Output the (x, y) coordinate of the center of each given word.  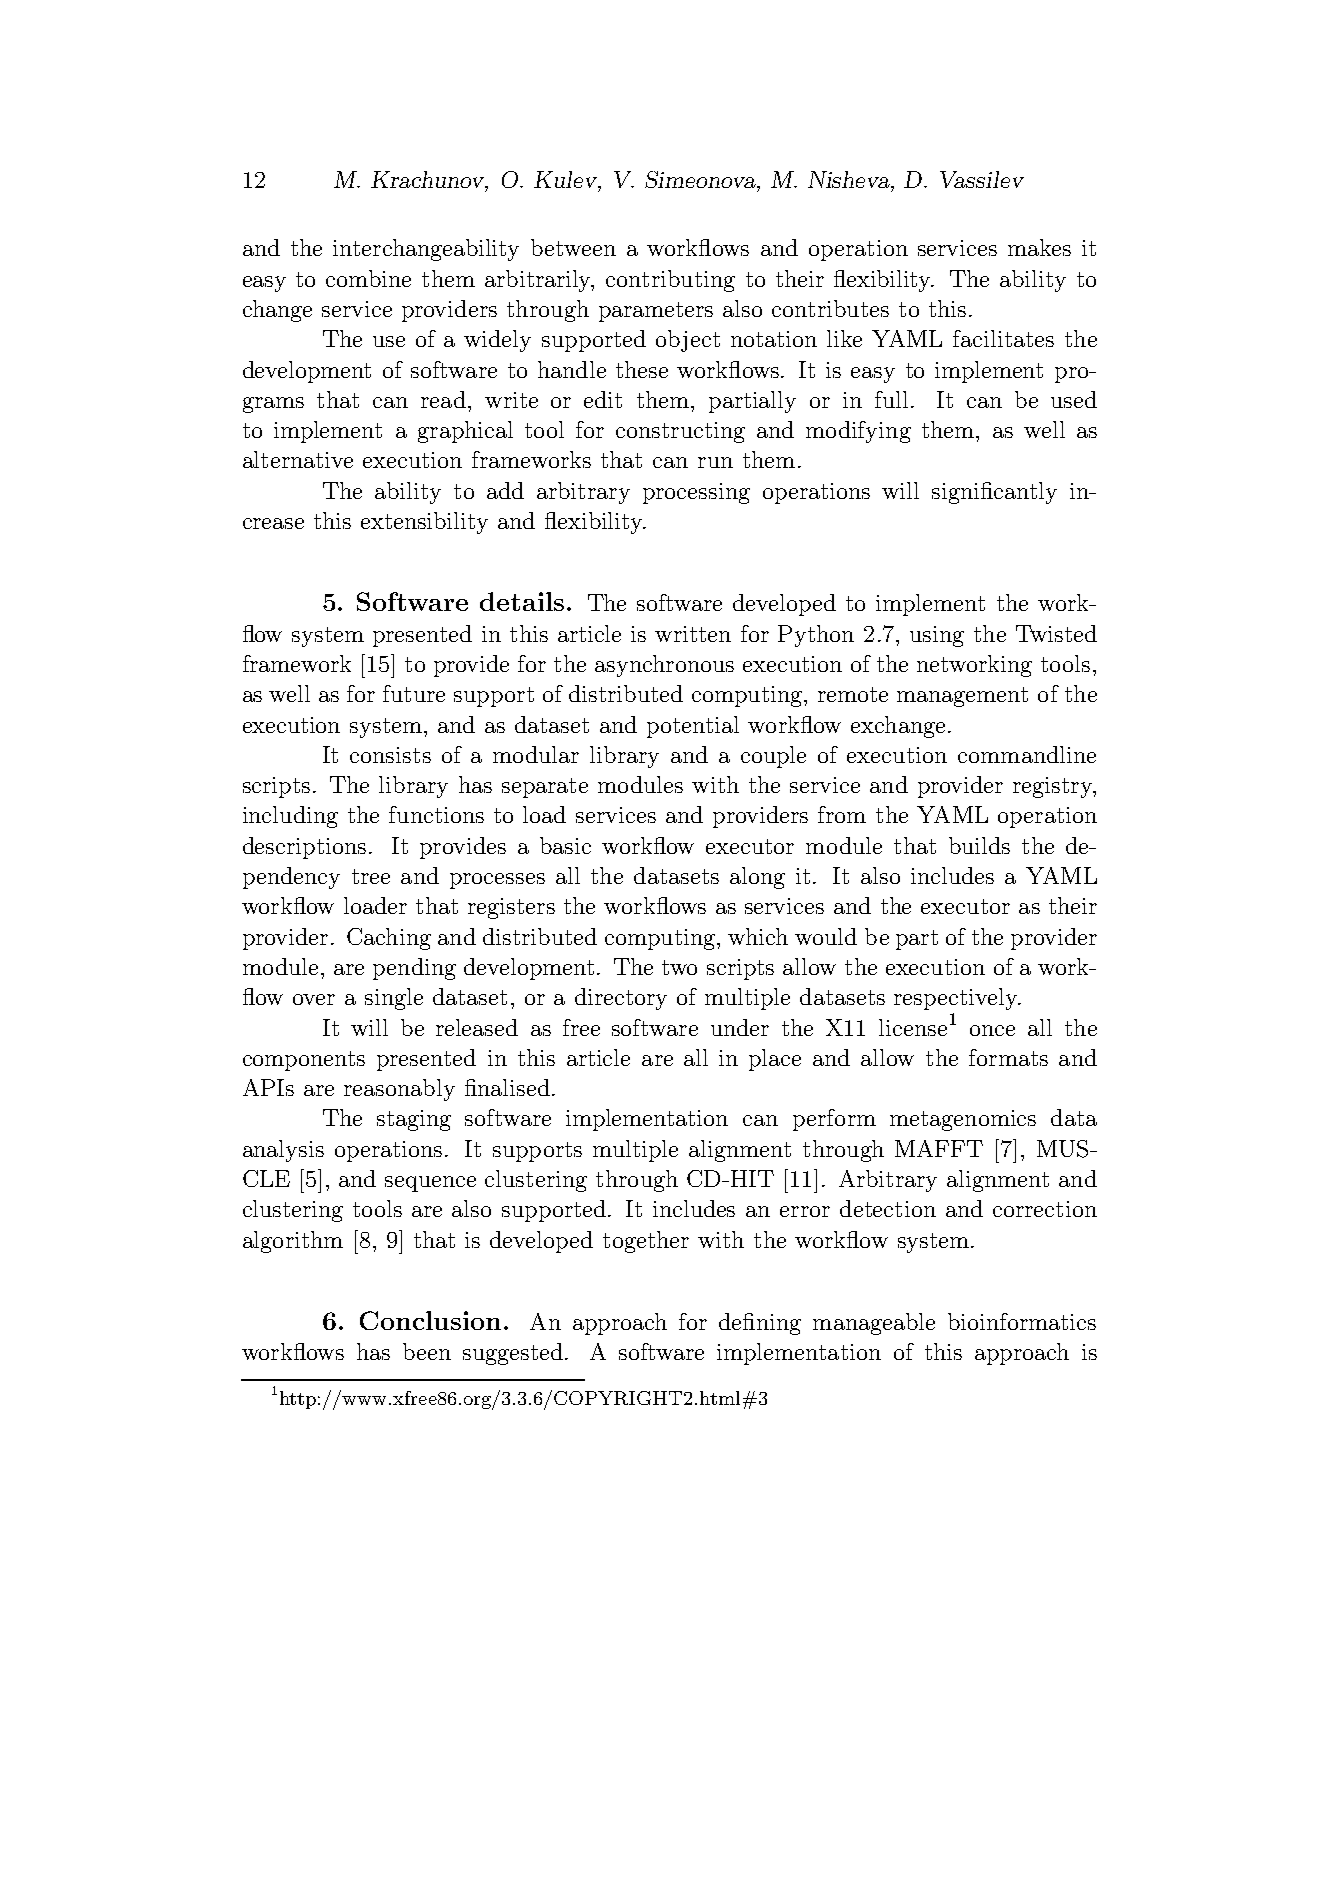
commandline (1027, 754)
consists (390, 755)
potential (693, 727)
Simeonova (701, 179)
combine (368, 278)
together (646, 1242)
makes (1039, 247)
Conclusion (430, 1320)
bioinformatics (1022, 1321)
